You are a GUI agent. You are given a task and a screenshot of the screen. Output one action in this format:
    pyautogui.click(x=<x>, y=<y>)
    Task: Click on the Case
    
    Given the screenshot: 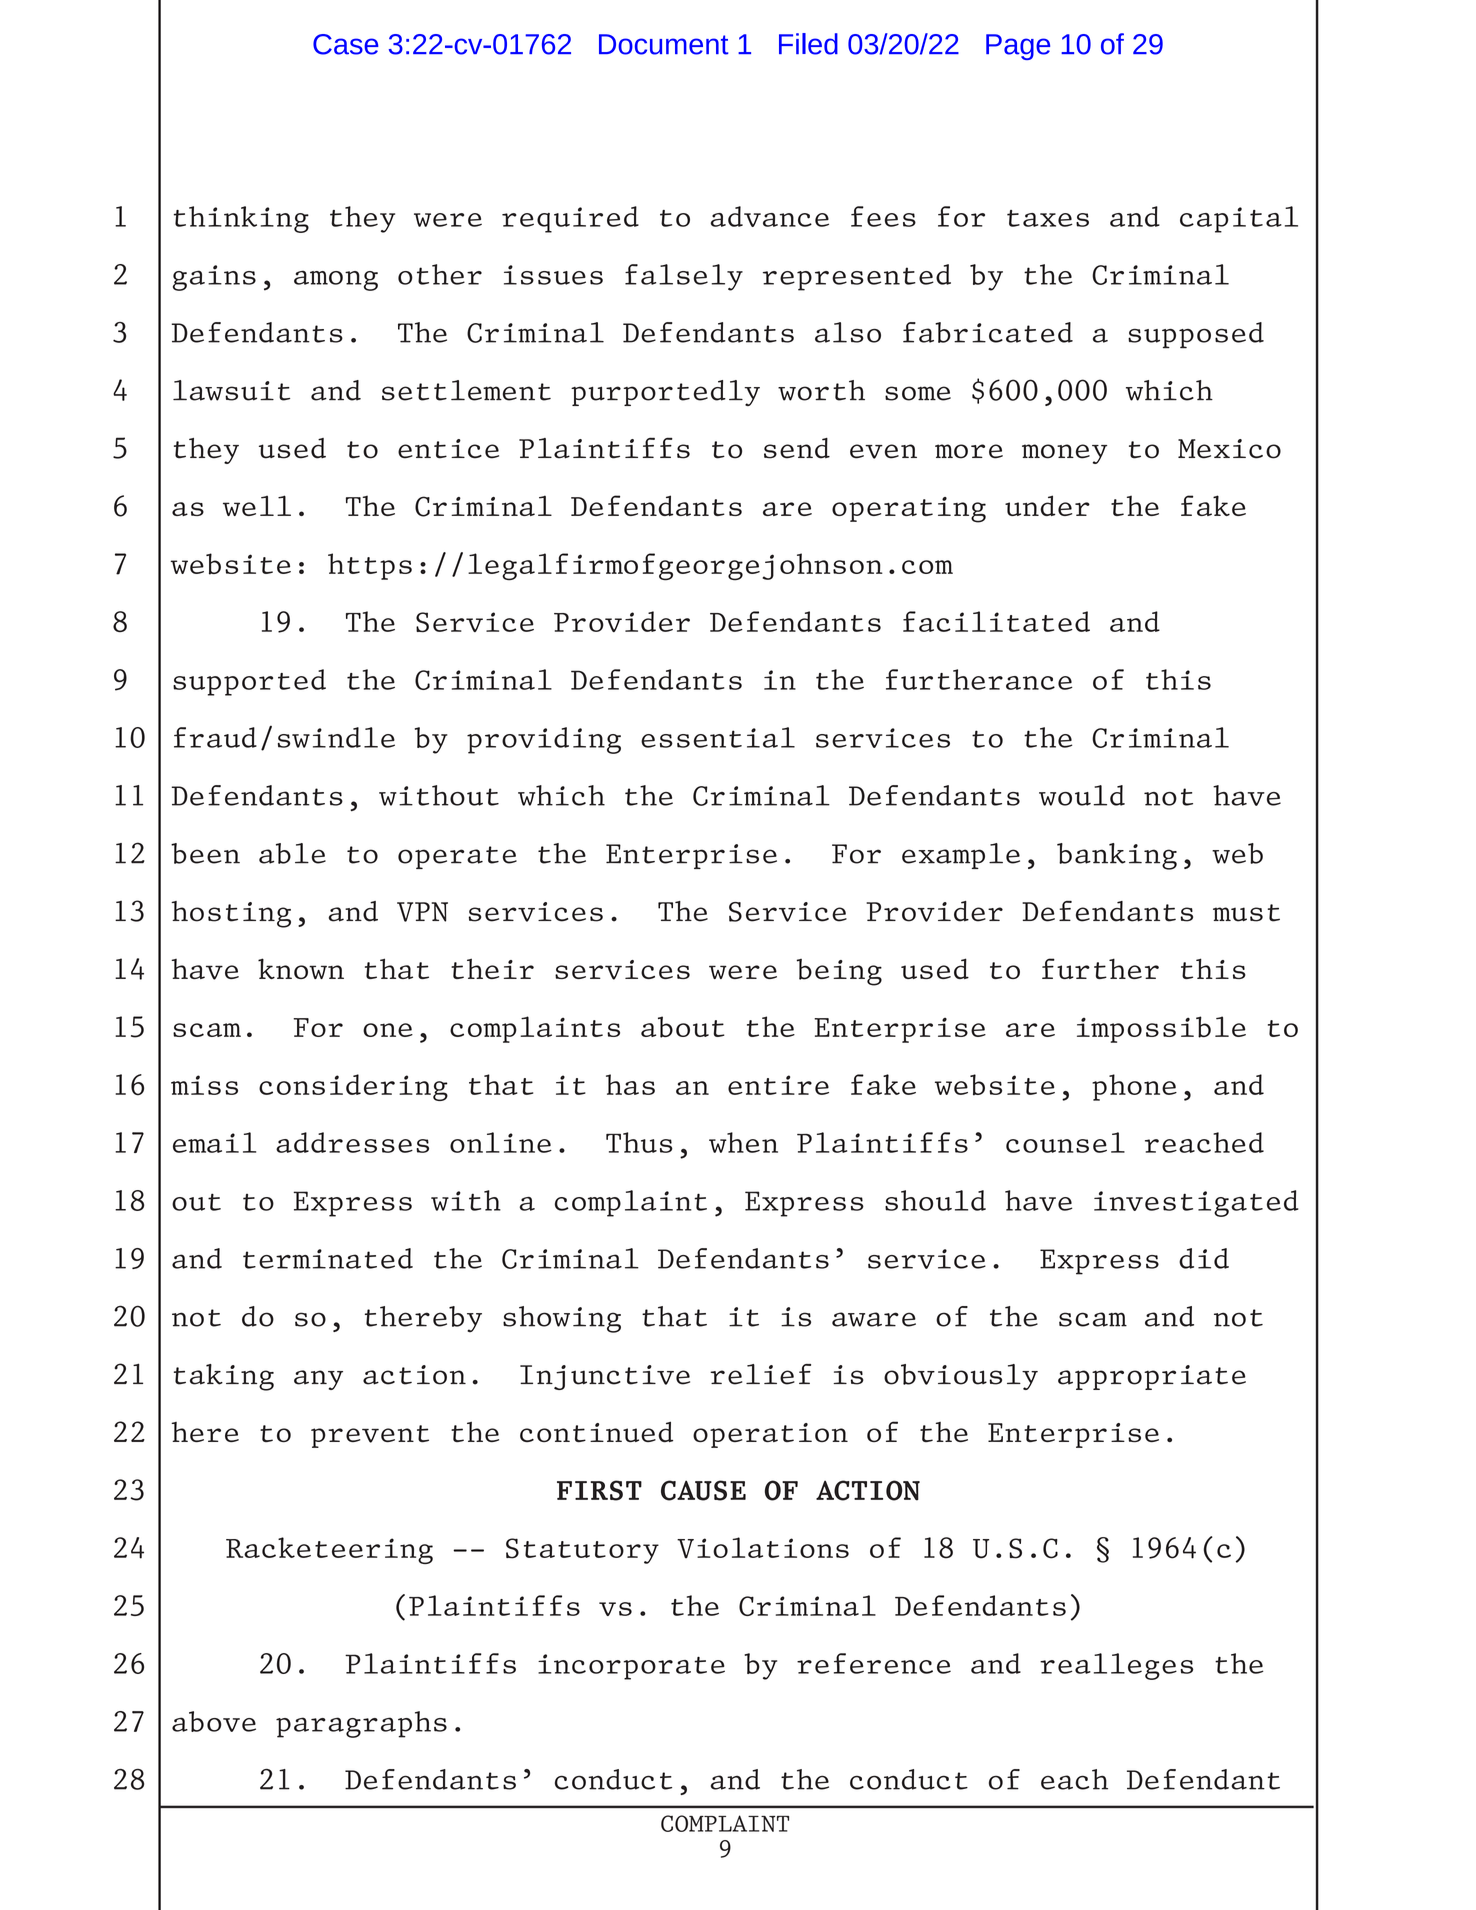 What is the action you would take?
    pyautogui.click(x=345, y=44)
